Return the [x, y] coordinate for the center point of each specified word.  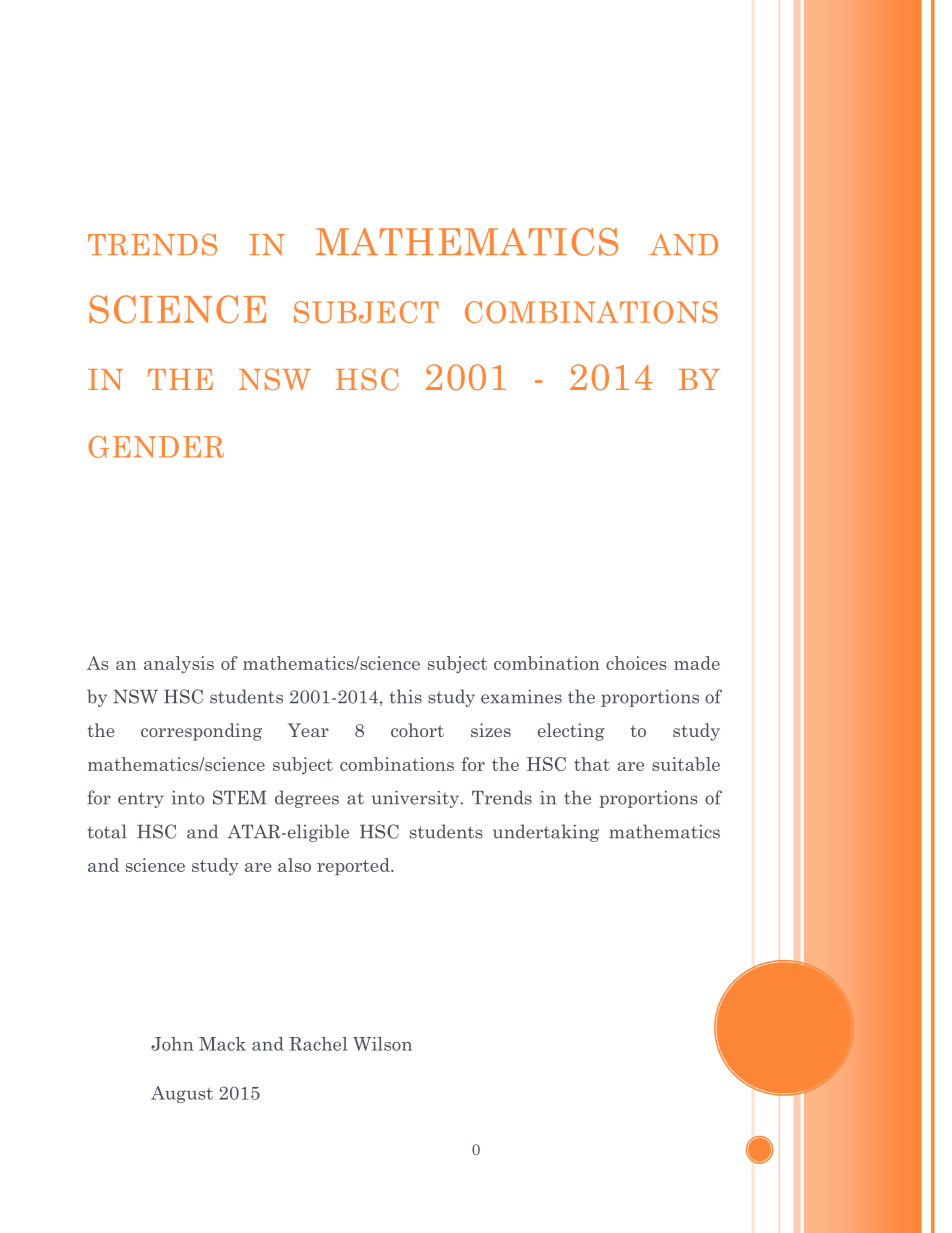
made [697, 663]
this [405, 696]
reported [354, 867]
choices [636, 663]
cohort [417, 730]
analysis [179, 665]
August [182, 1094]
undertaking [546, 833]
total [107, 831]
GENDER [156, 447]
